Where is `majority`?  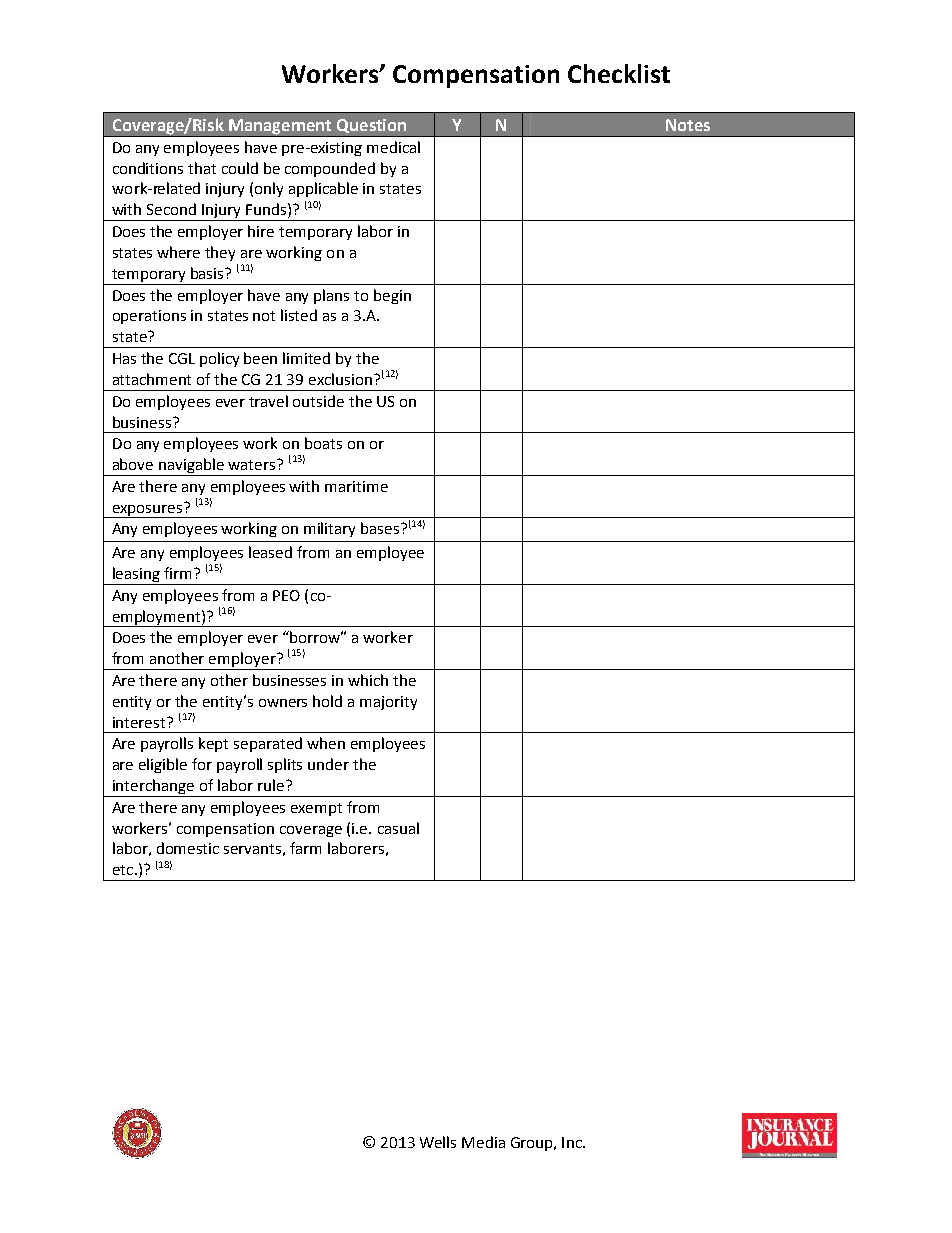
majority is located at coordinates (388, 703).
